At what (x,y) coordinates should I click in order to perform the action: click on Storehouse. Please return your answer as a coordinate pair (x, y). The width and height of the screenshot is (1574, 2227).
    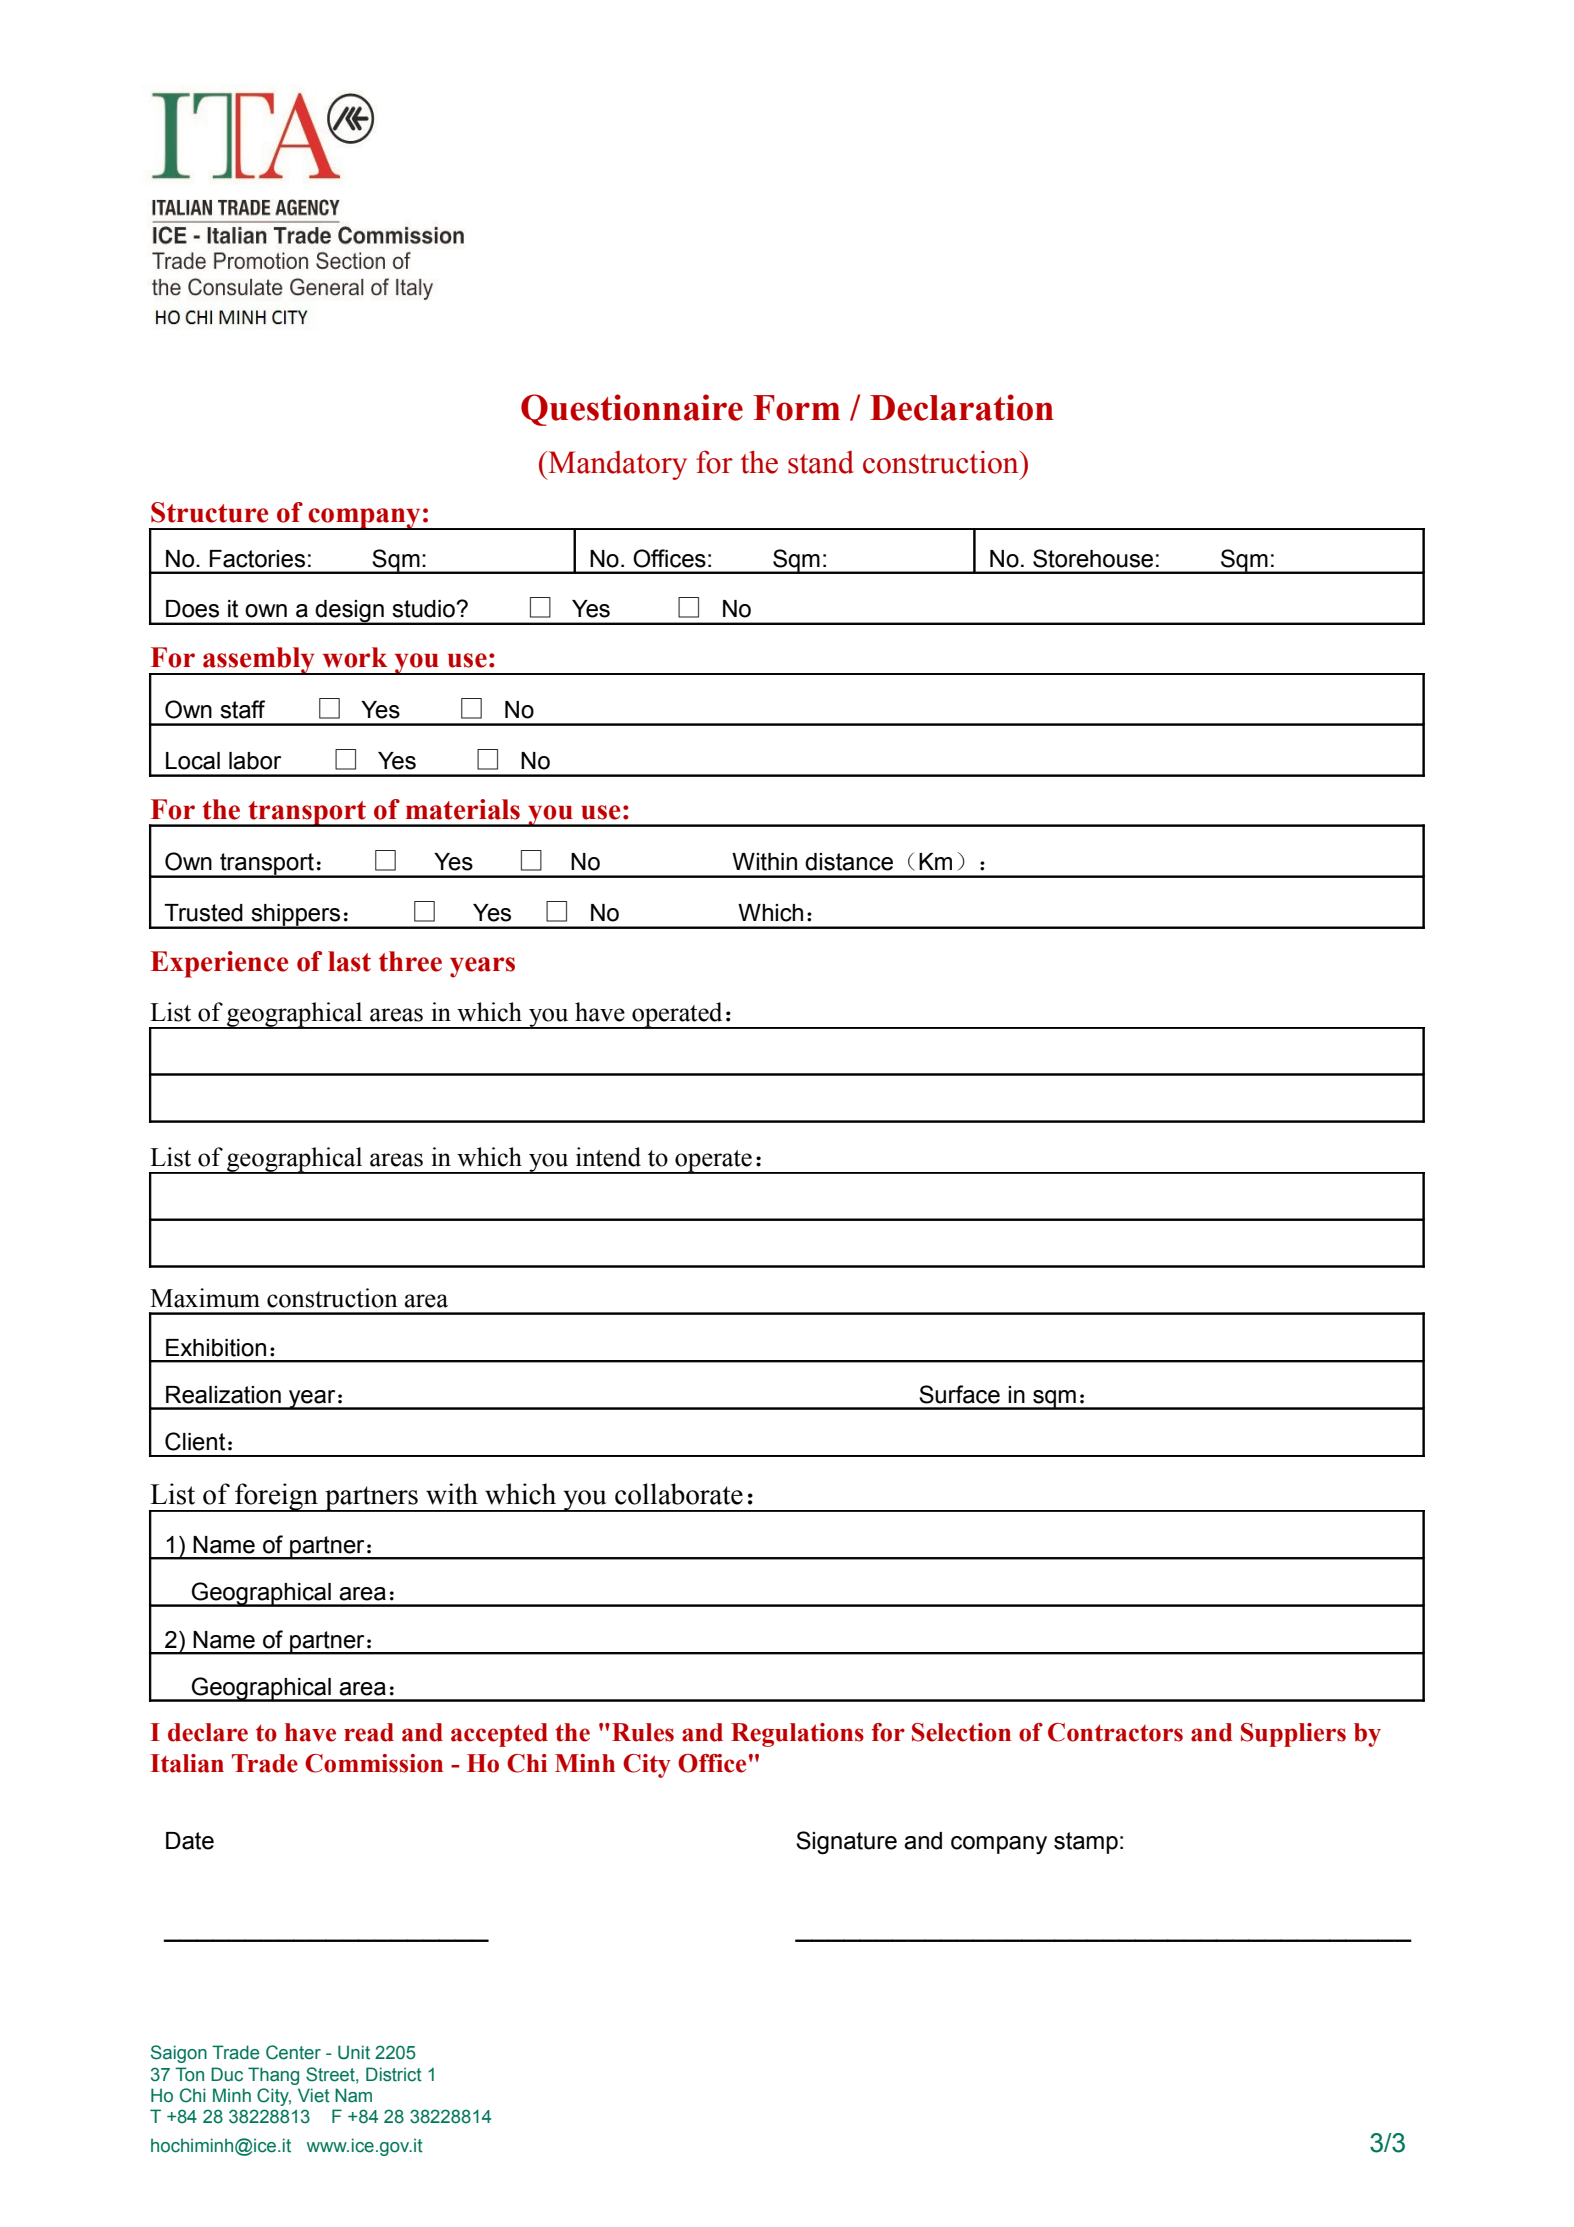
    Looking at the image, I should click on (1093, 558).
